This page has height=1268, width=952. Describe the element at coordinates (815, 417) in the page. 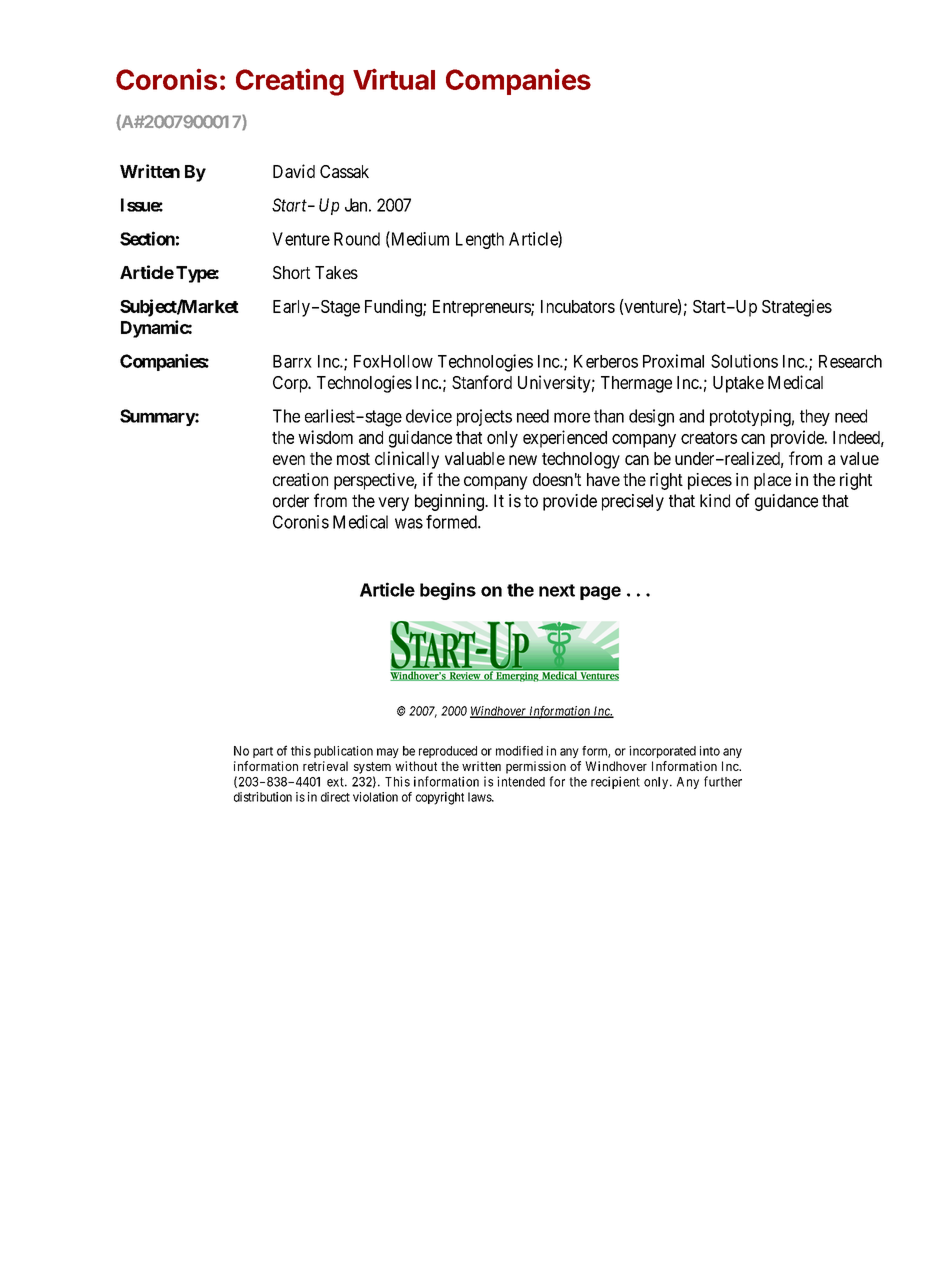

I see `they` at that location.
